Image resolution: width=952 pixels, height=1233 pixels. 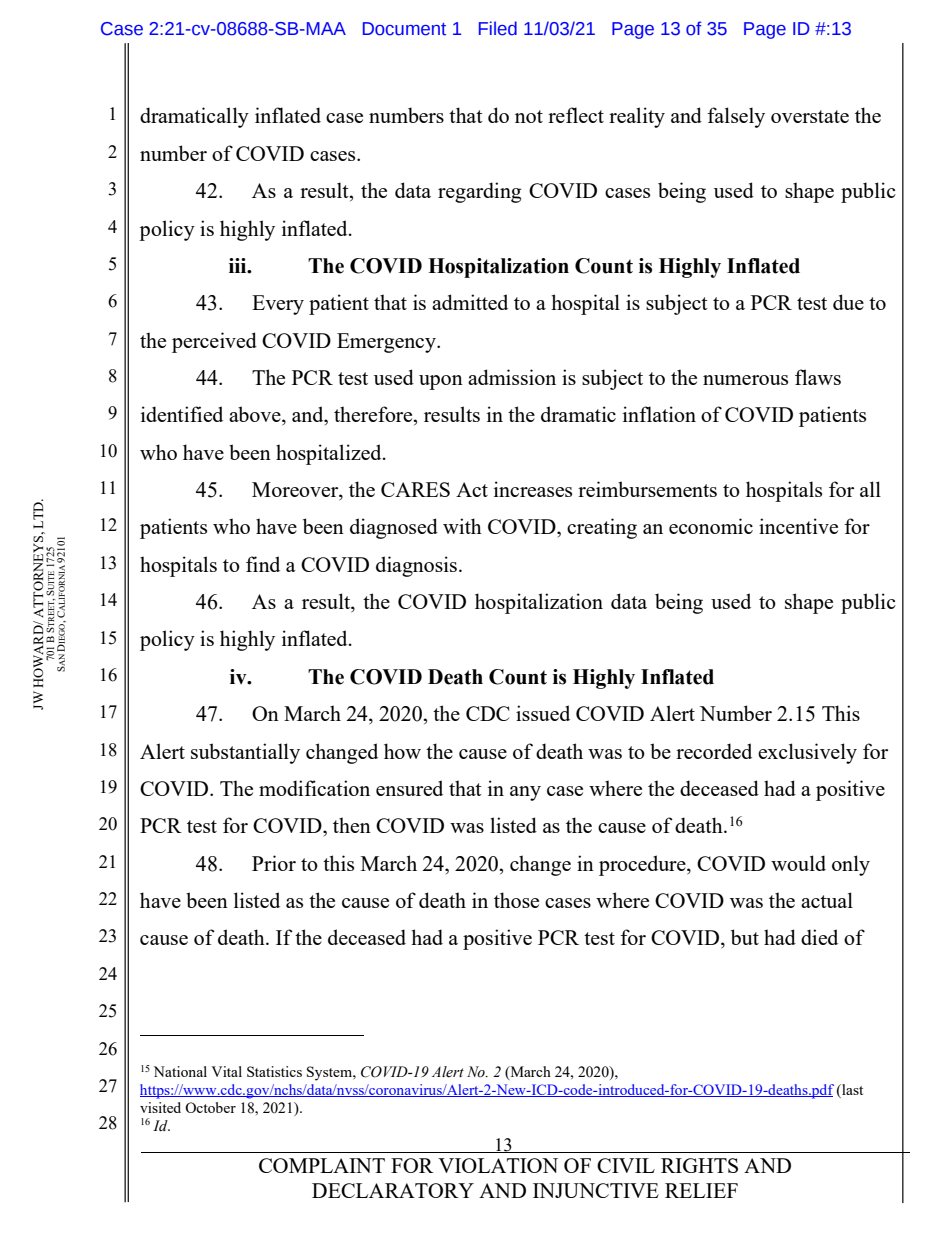 What do you see at coordinates (736, 117) in the screenshot?
I see `falsely` at bounding box center [736, 117].
